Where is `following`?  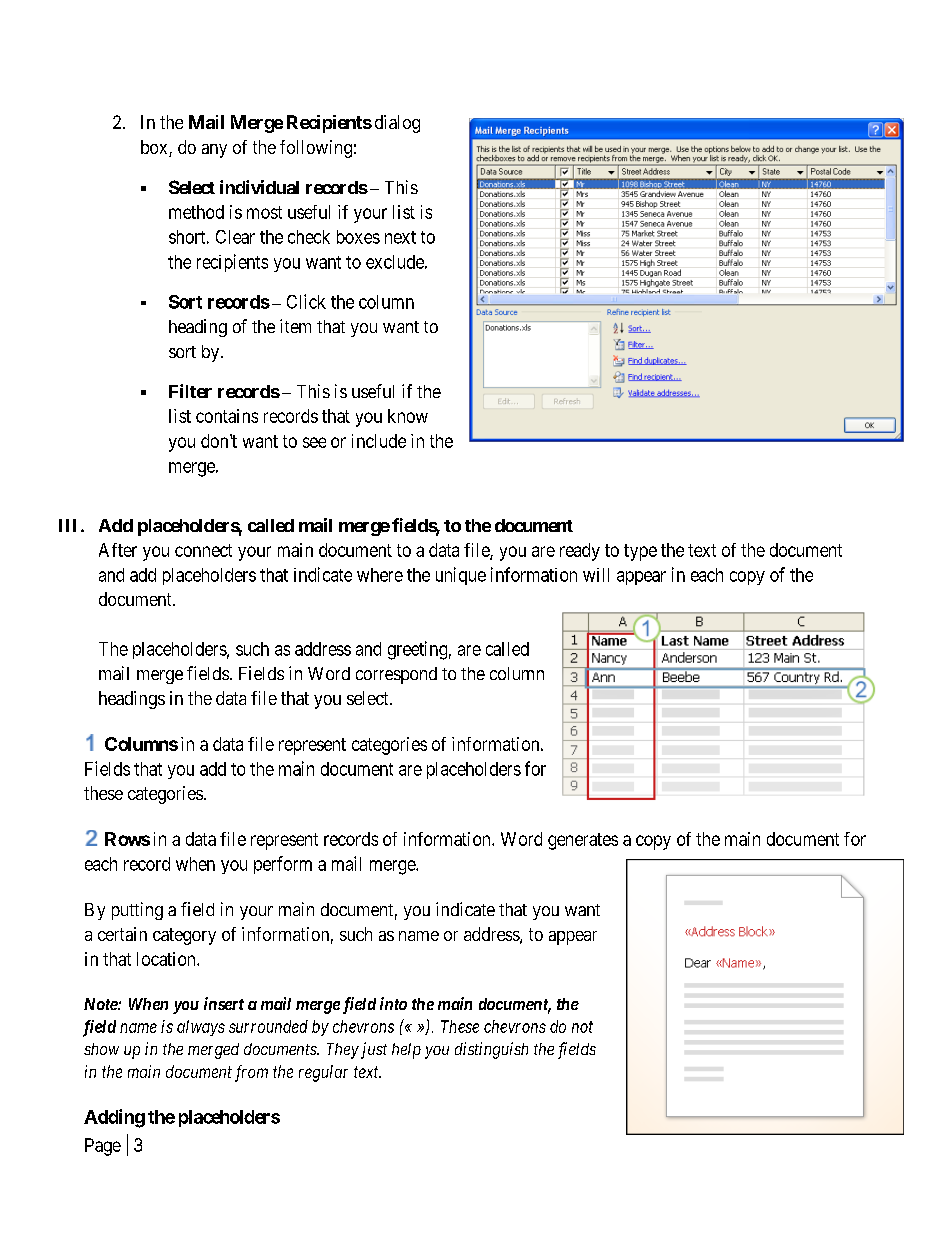 following is located at coordinates (316, 149).
